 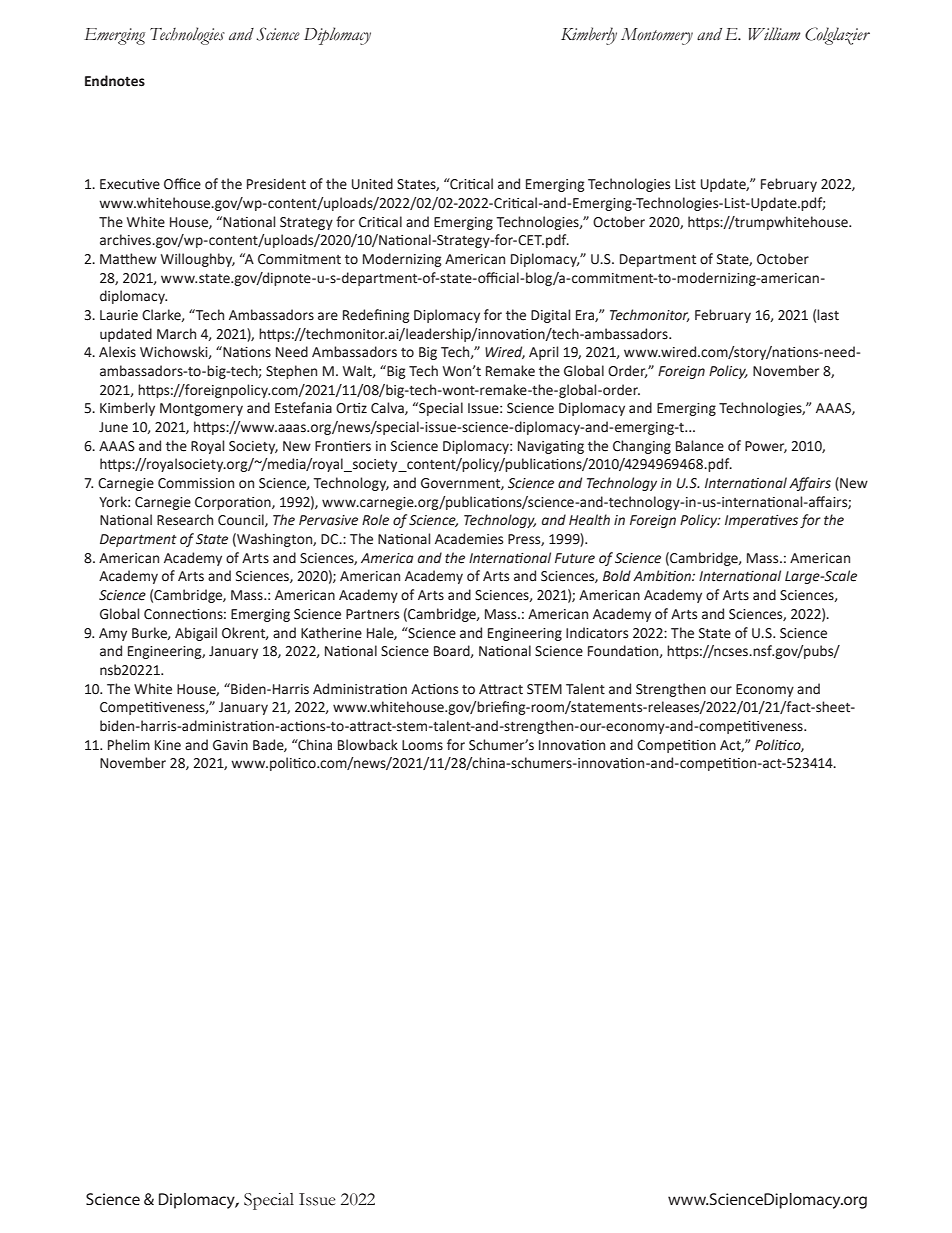 What do you see at coordinates (761, 521) in the image?
I see `Imperatives` at bounding box center [761, 521].
